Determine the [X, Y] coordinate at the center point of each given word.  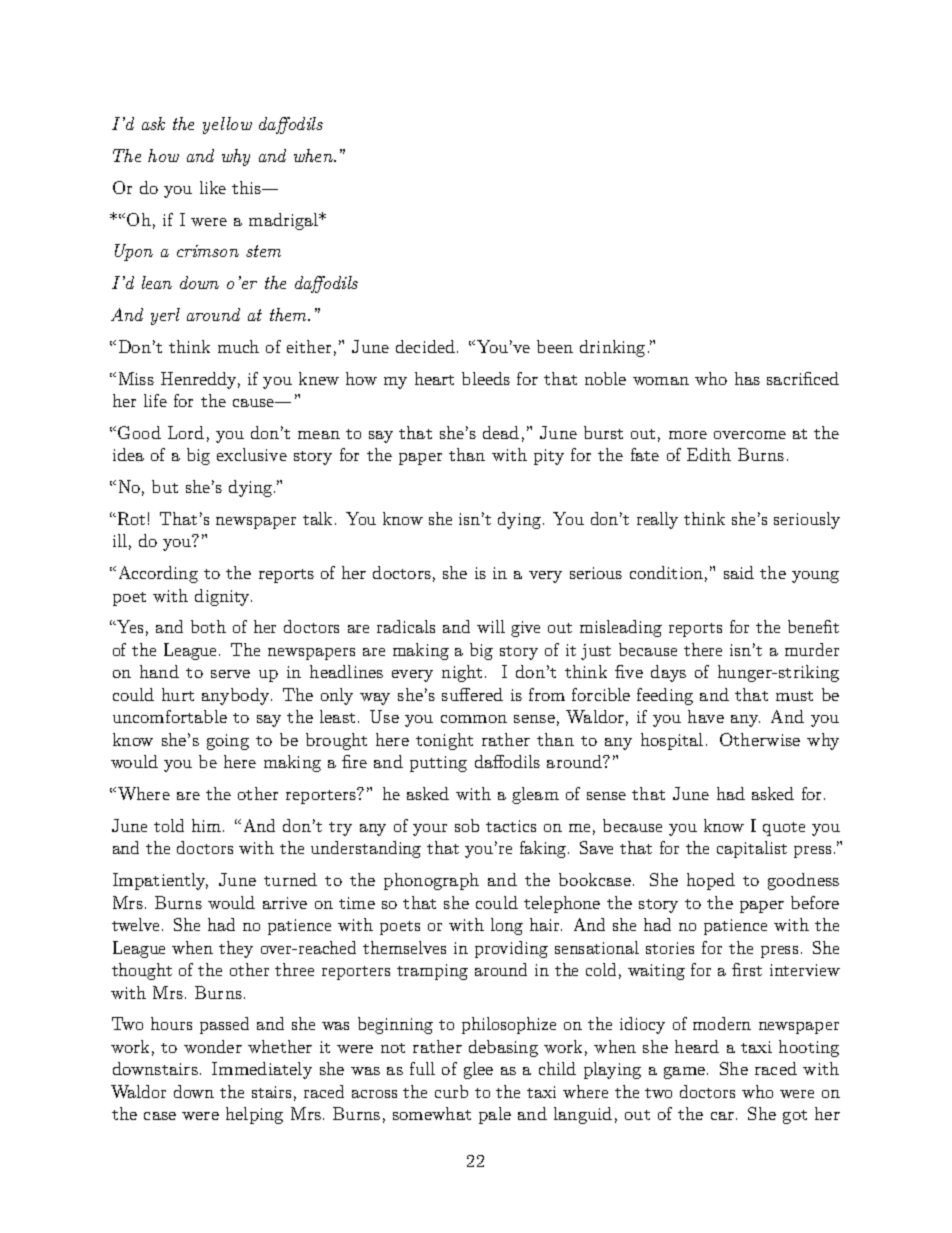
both [208, 626]
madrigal [285, 221]
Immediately [262, 1070]
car [722, 1116]
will [491, 626]
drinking [612, 348]
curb [451, 1091]
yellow [227, 125]
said [739, 572]
